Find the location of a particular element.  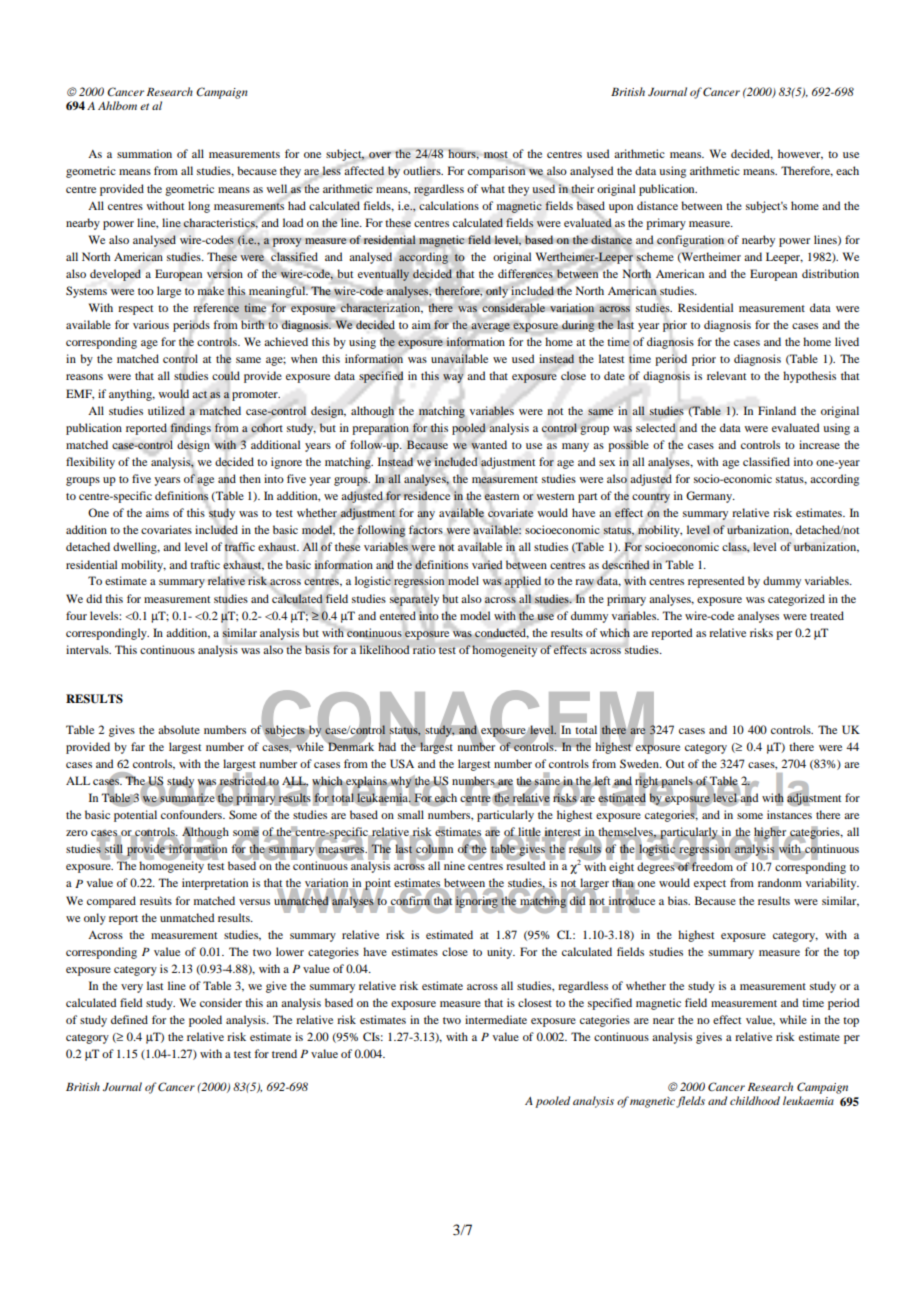

long is located at coordinates (199, 207).
